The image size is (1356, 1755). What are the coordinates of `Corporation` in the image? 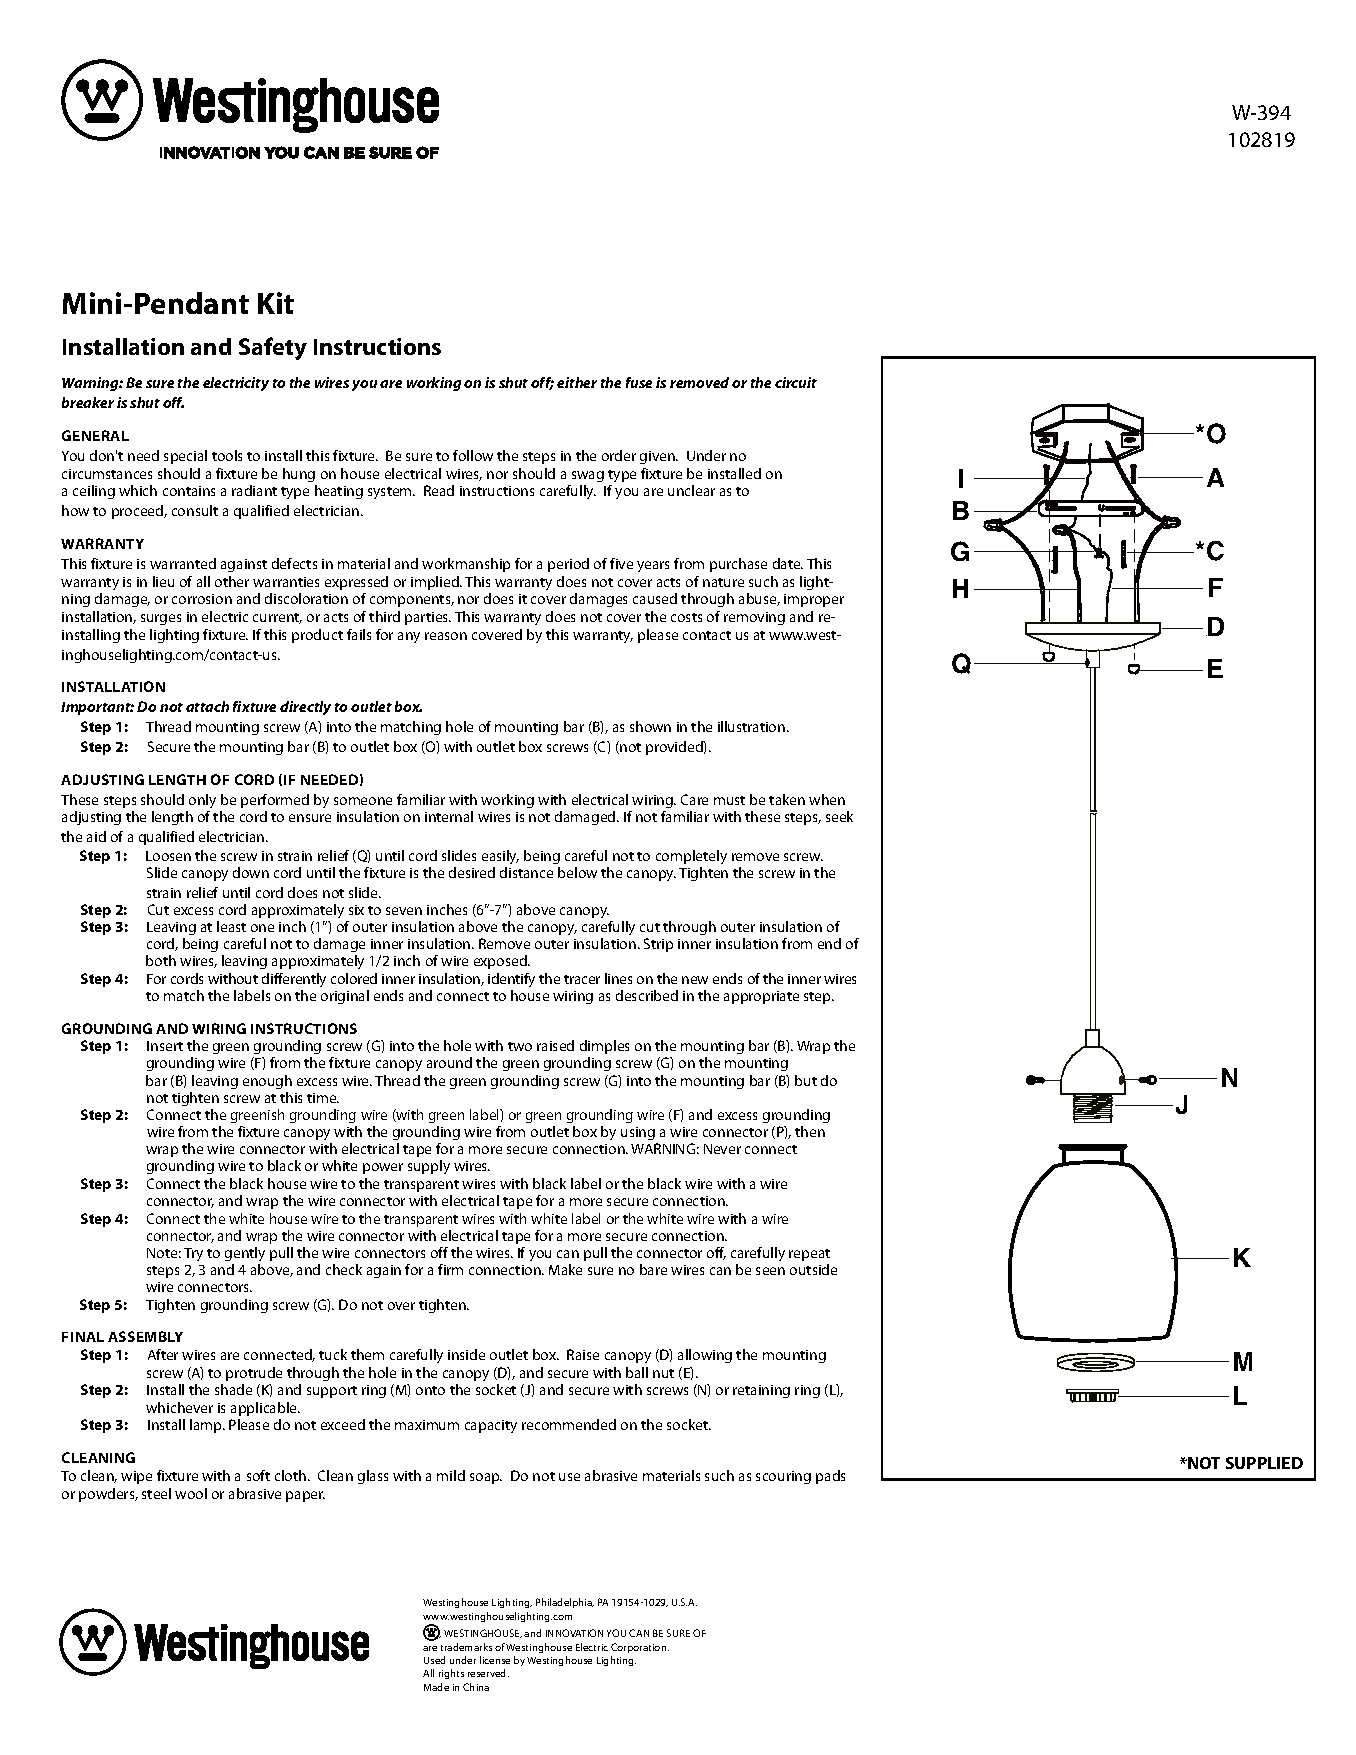 It's located at (640, 1648).
